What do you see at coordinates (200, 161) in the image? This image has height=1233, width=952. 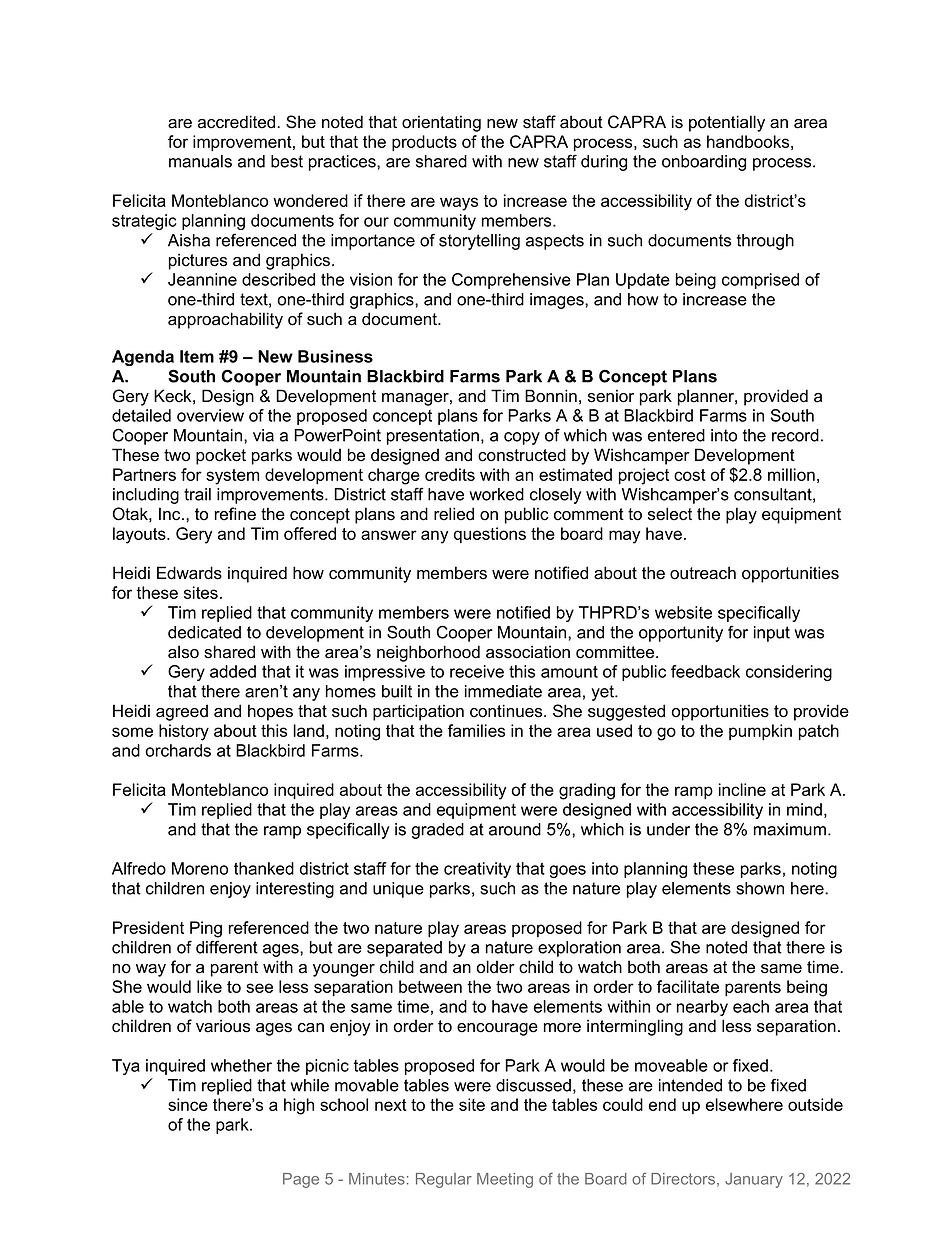 I see `manuals` at bounding box center [200, 161].
